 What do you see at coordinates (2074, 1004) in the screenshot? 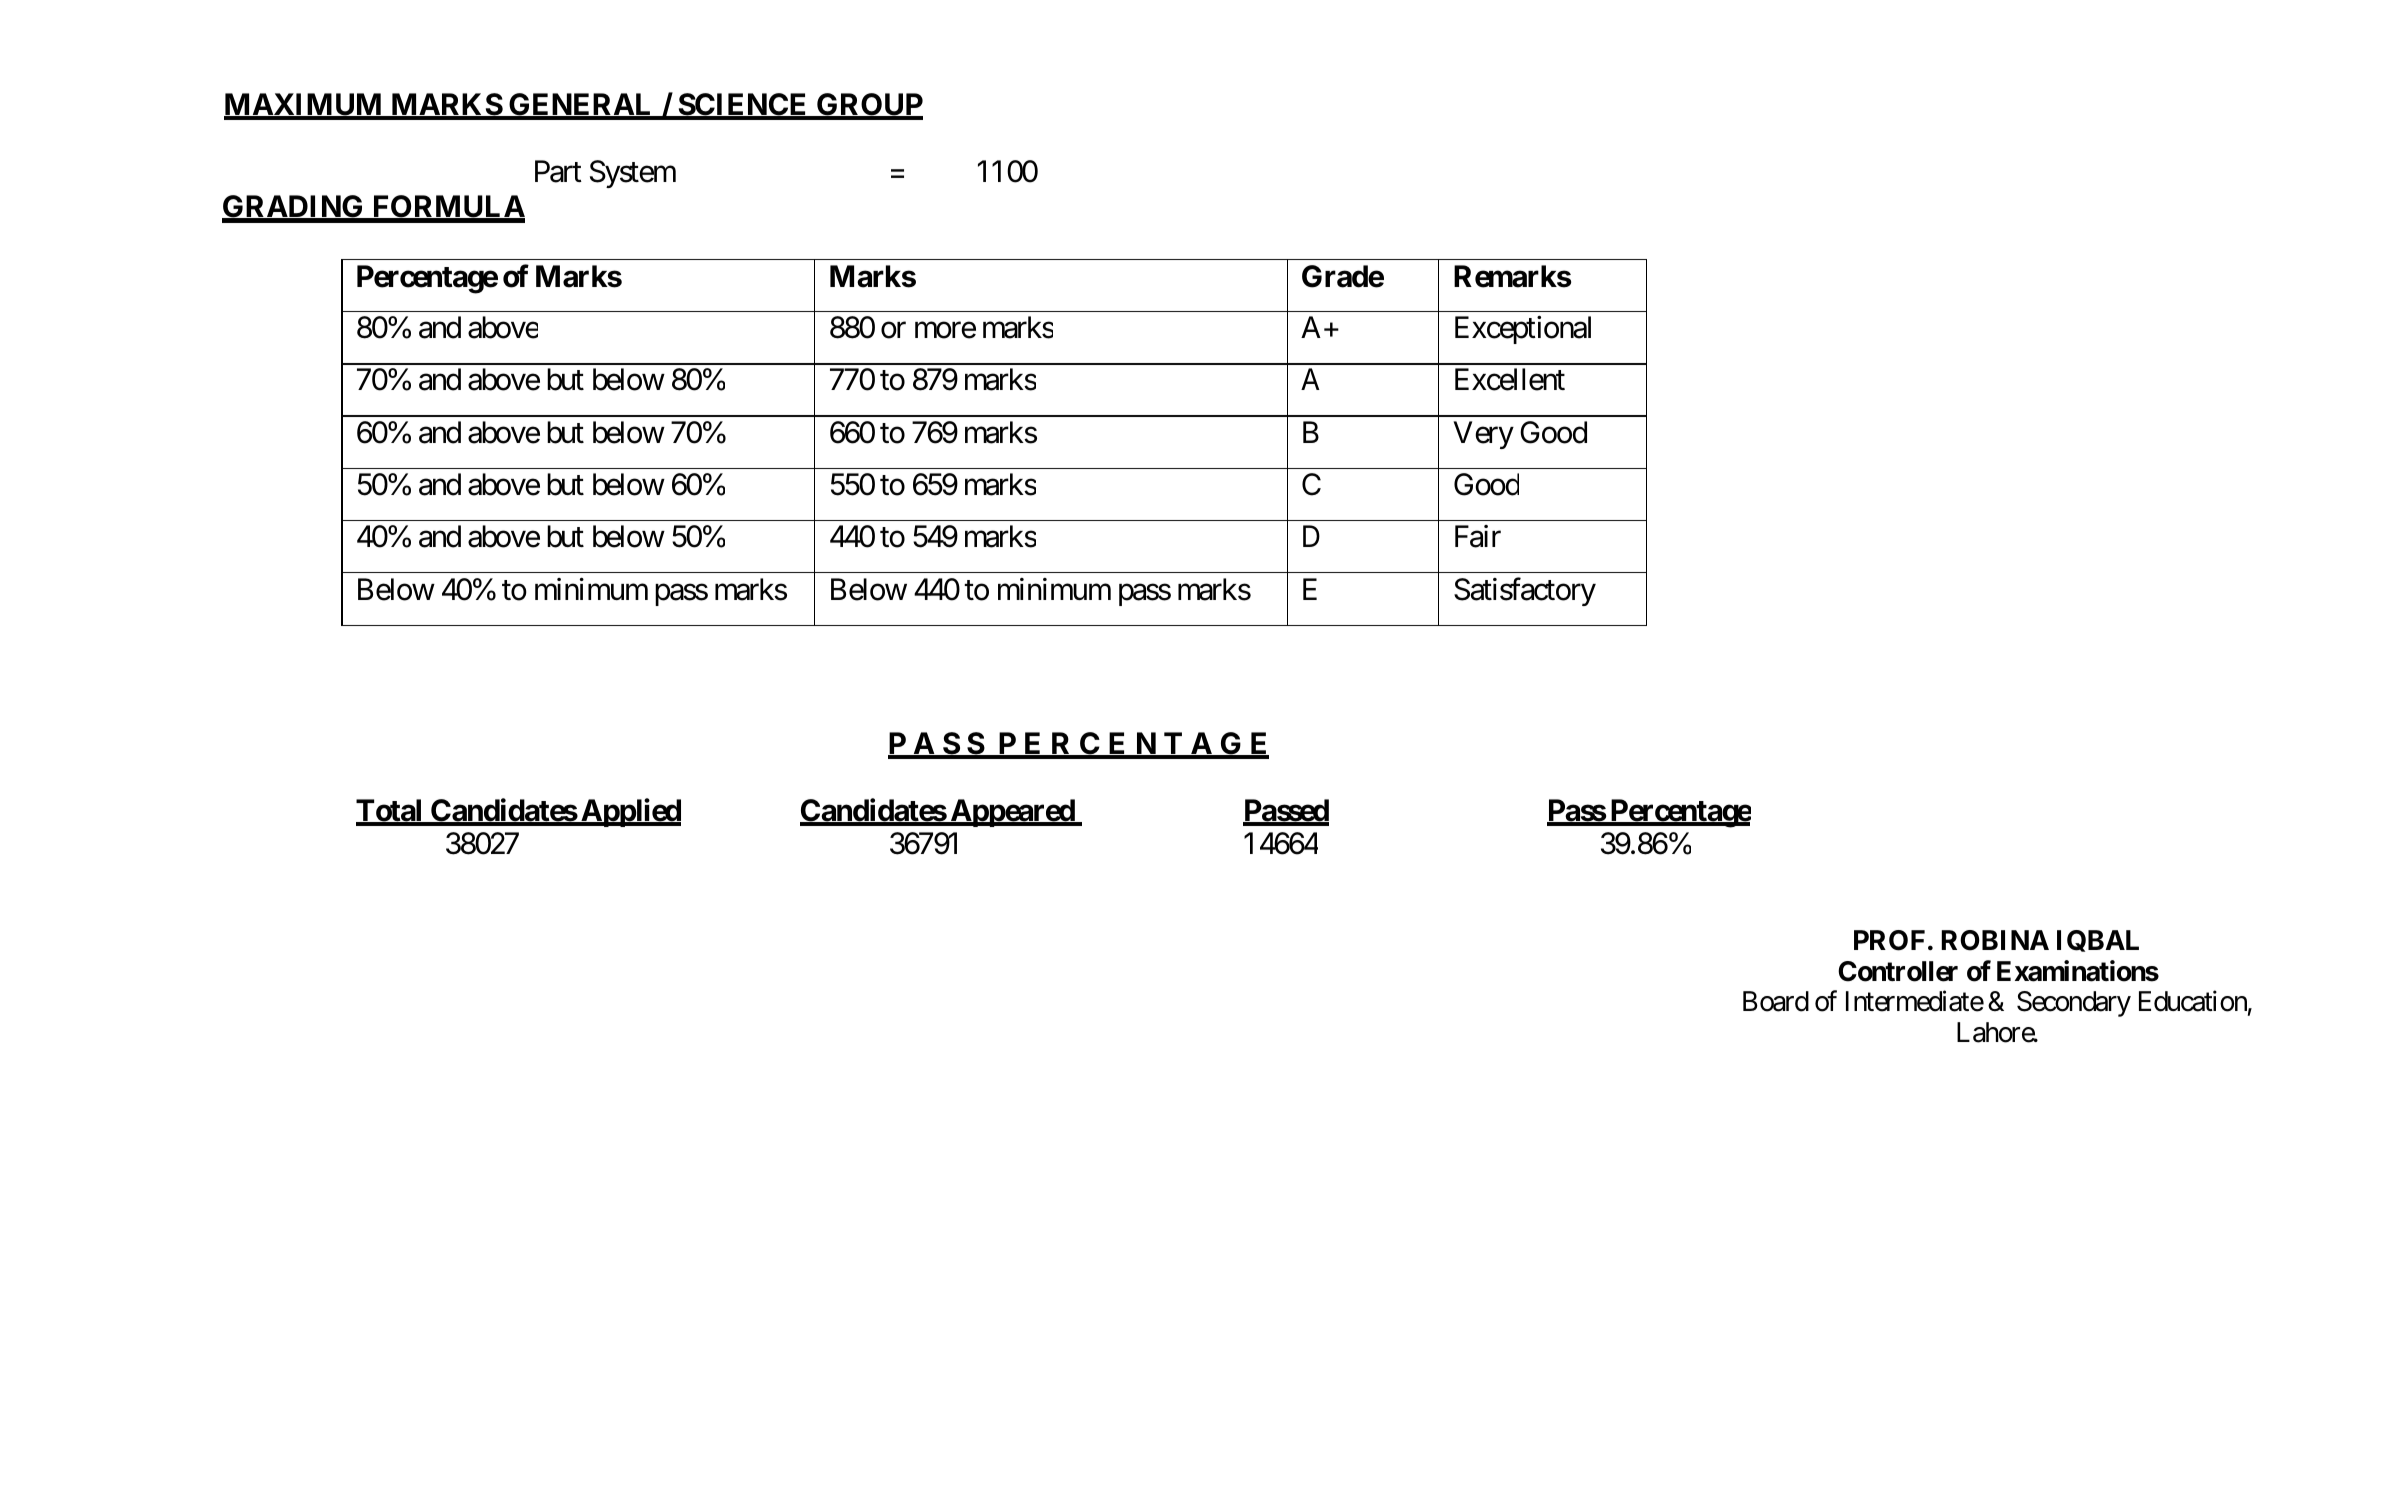
I see `Secondary` at bounding box center [2074, 1004].
